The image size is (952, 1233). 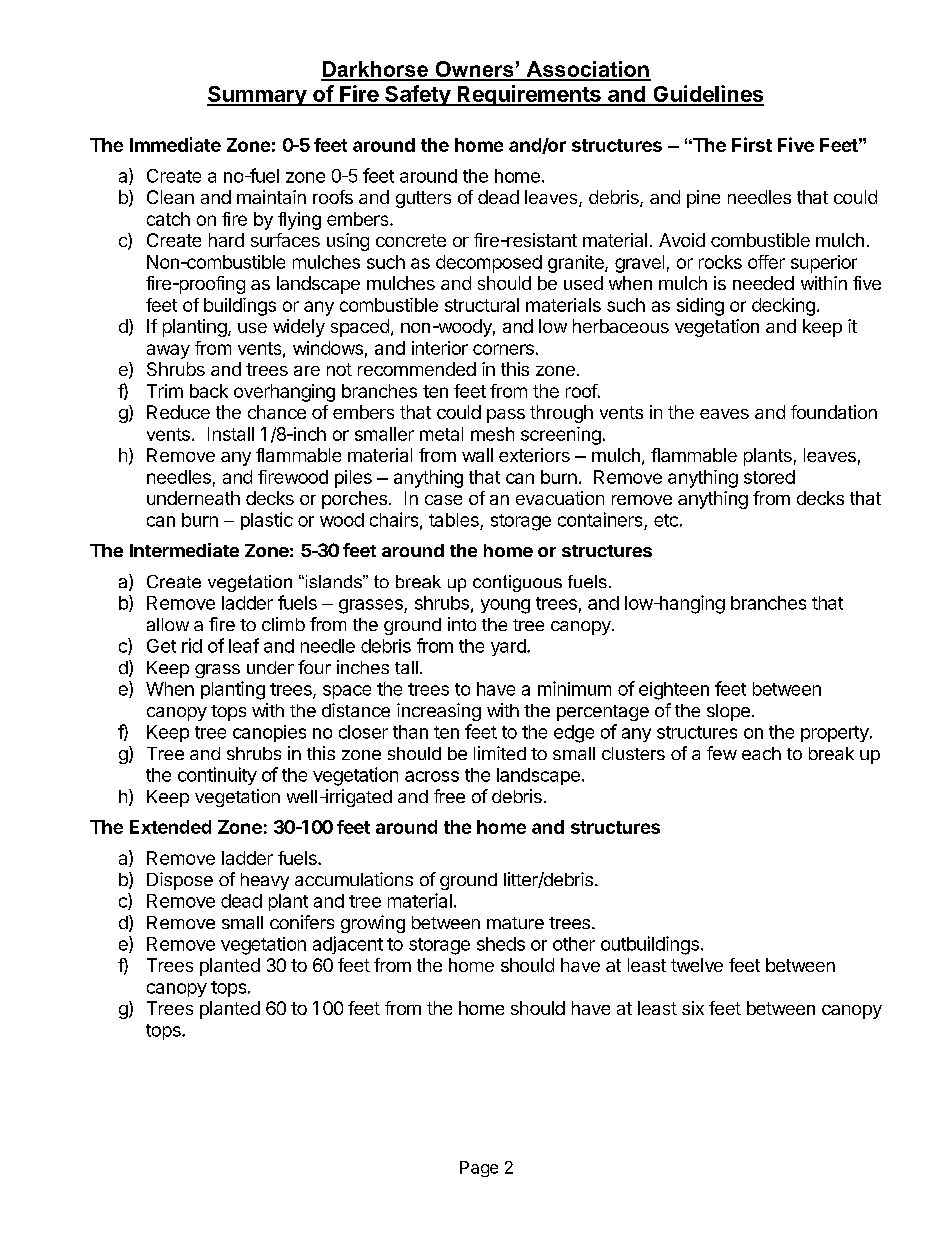 What do you see at coordinates (697, 965) in the screenshot?
I see `twelve` at bounding box center [697, 965].
